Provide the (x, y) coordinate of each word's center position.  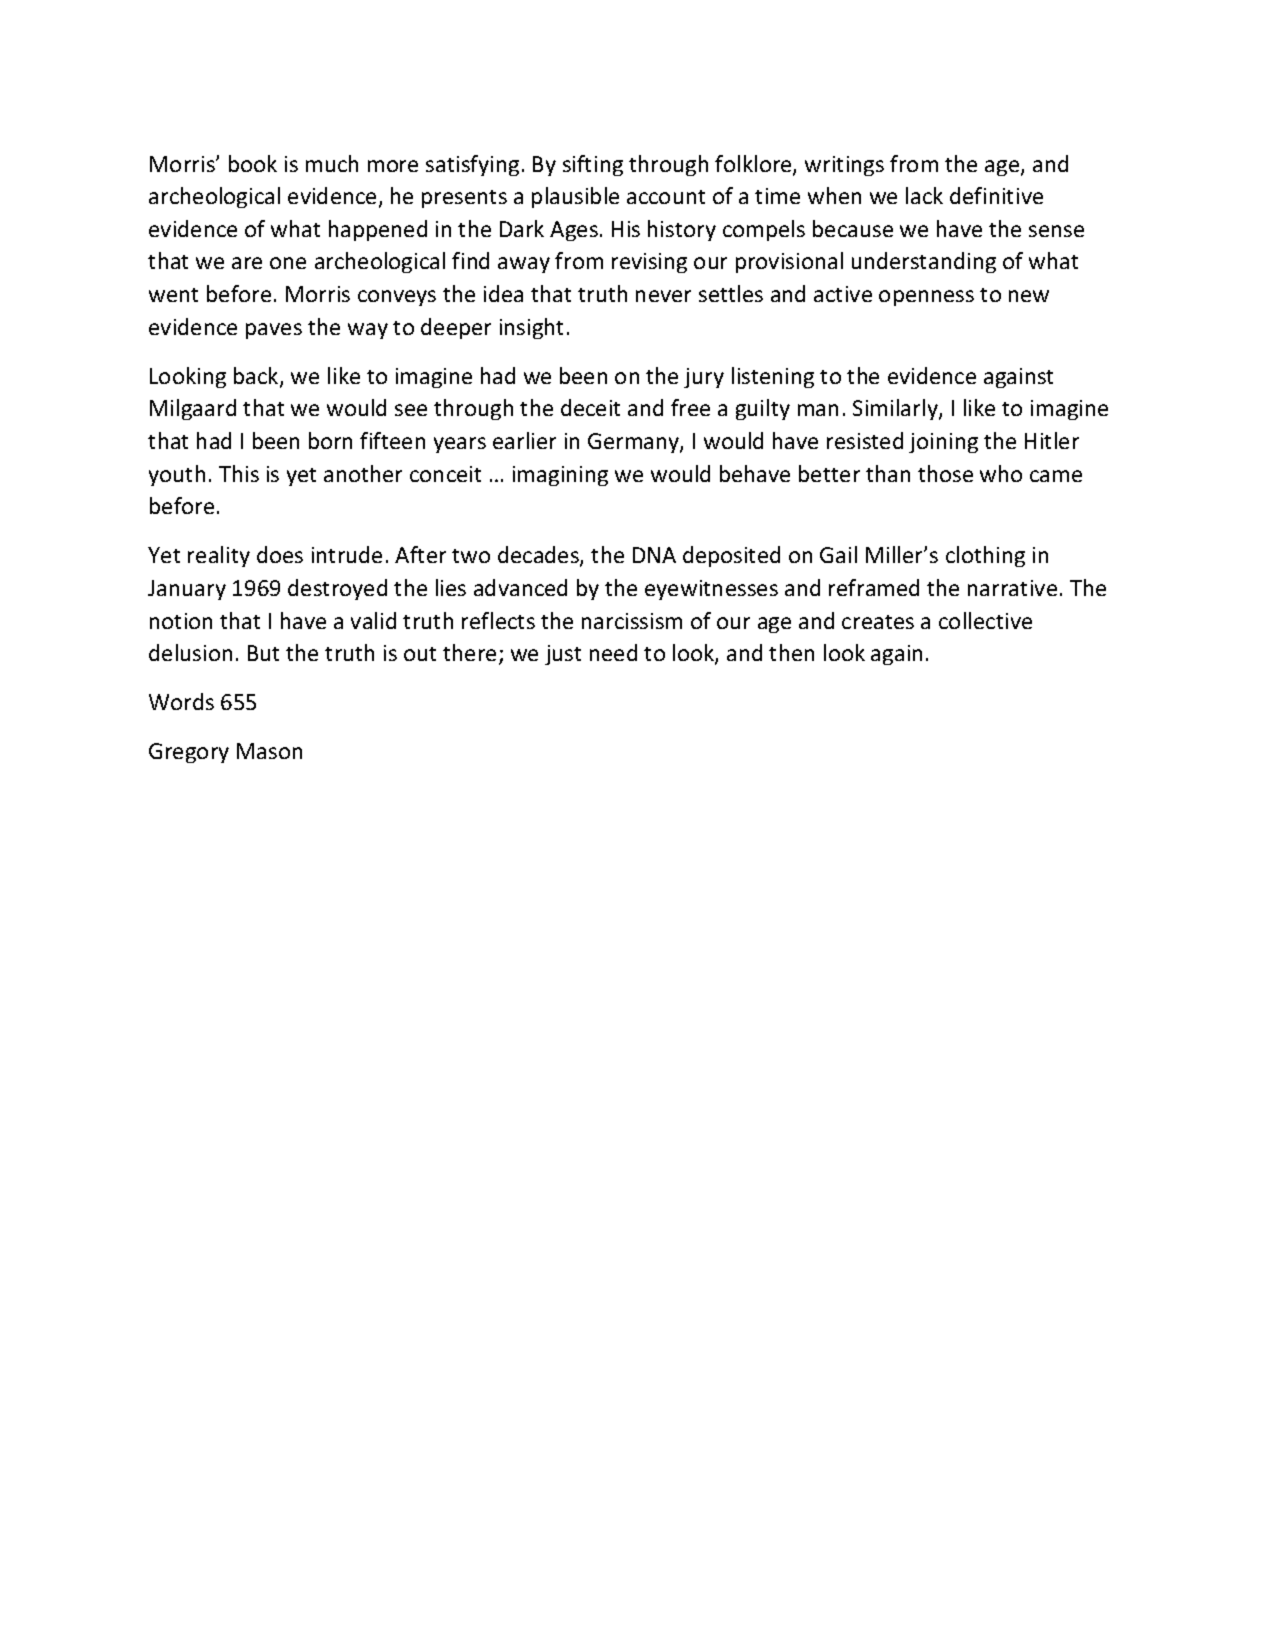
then (791, 652)
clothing (985, 556)
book (253, 163)
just (563, 655)
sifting (593, 165)
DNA (654, 555)
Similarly (896, 409)
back (257, 377)
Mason (269, 751)
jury (704, 378)
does (280, 554)
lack (924, 195)
